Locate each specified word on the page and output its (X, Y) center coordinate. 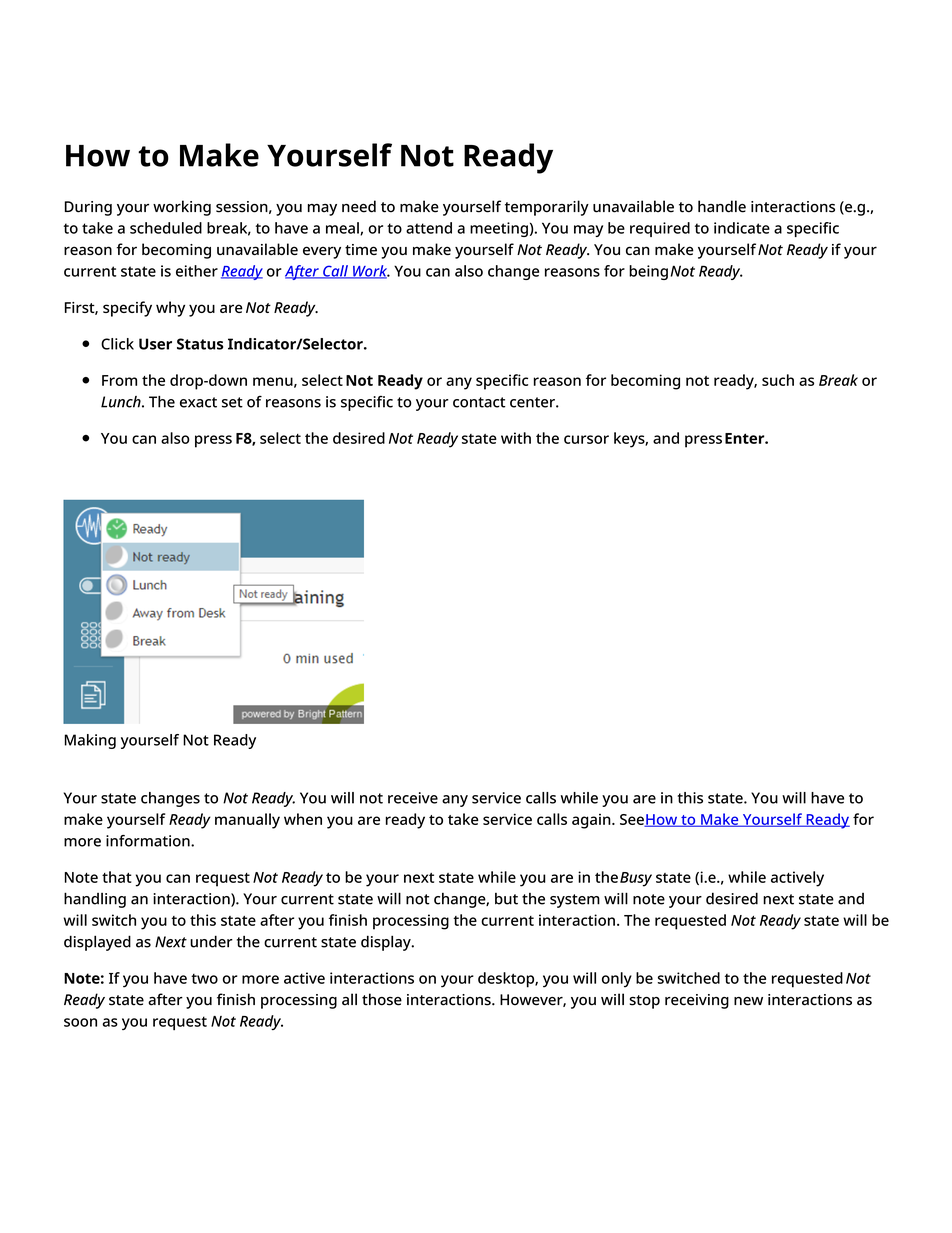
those (382, 999)
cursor (586, 439)
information (149, 841)
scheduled (166, 228)
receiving (697, 1001)
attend (429, 228)
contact (479, 402)
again (592, 821)
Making (90, 741)
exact (198, 402)
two (204, 979)
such (778, 380)
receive (413, 798)
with (516, 438)
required (660, 229)
